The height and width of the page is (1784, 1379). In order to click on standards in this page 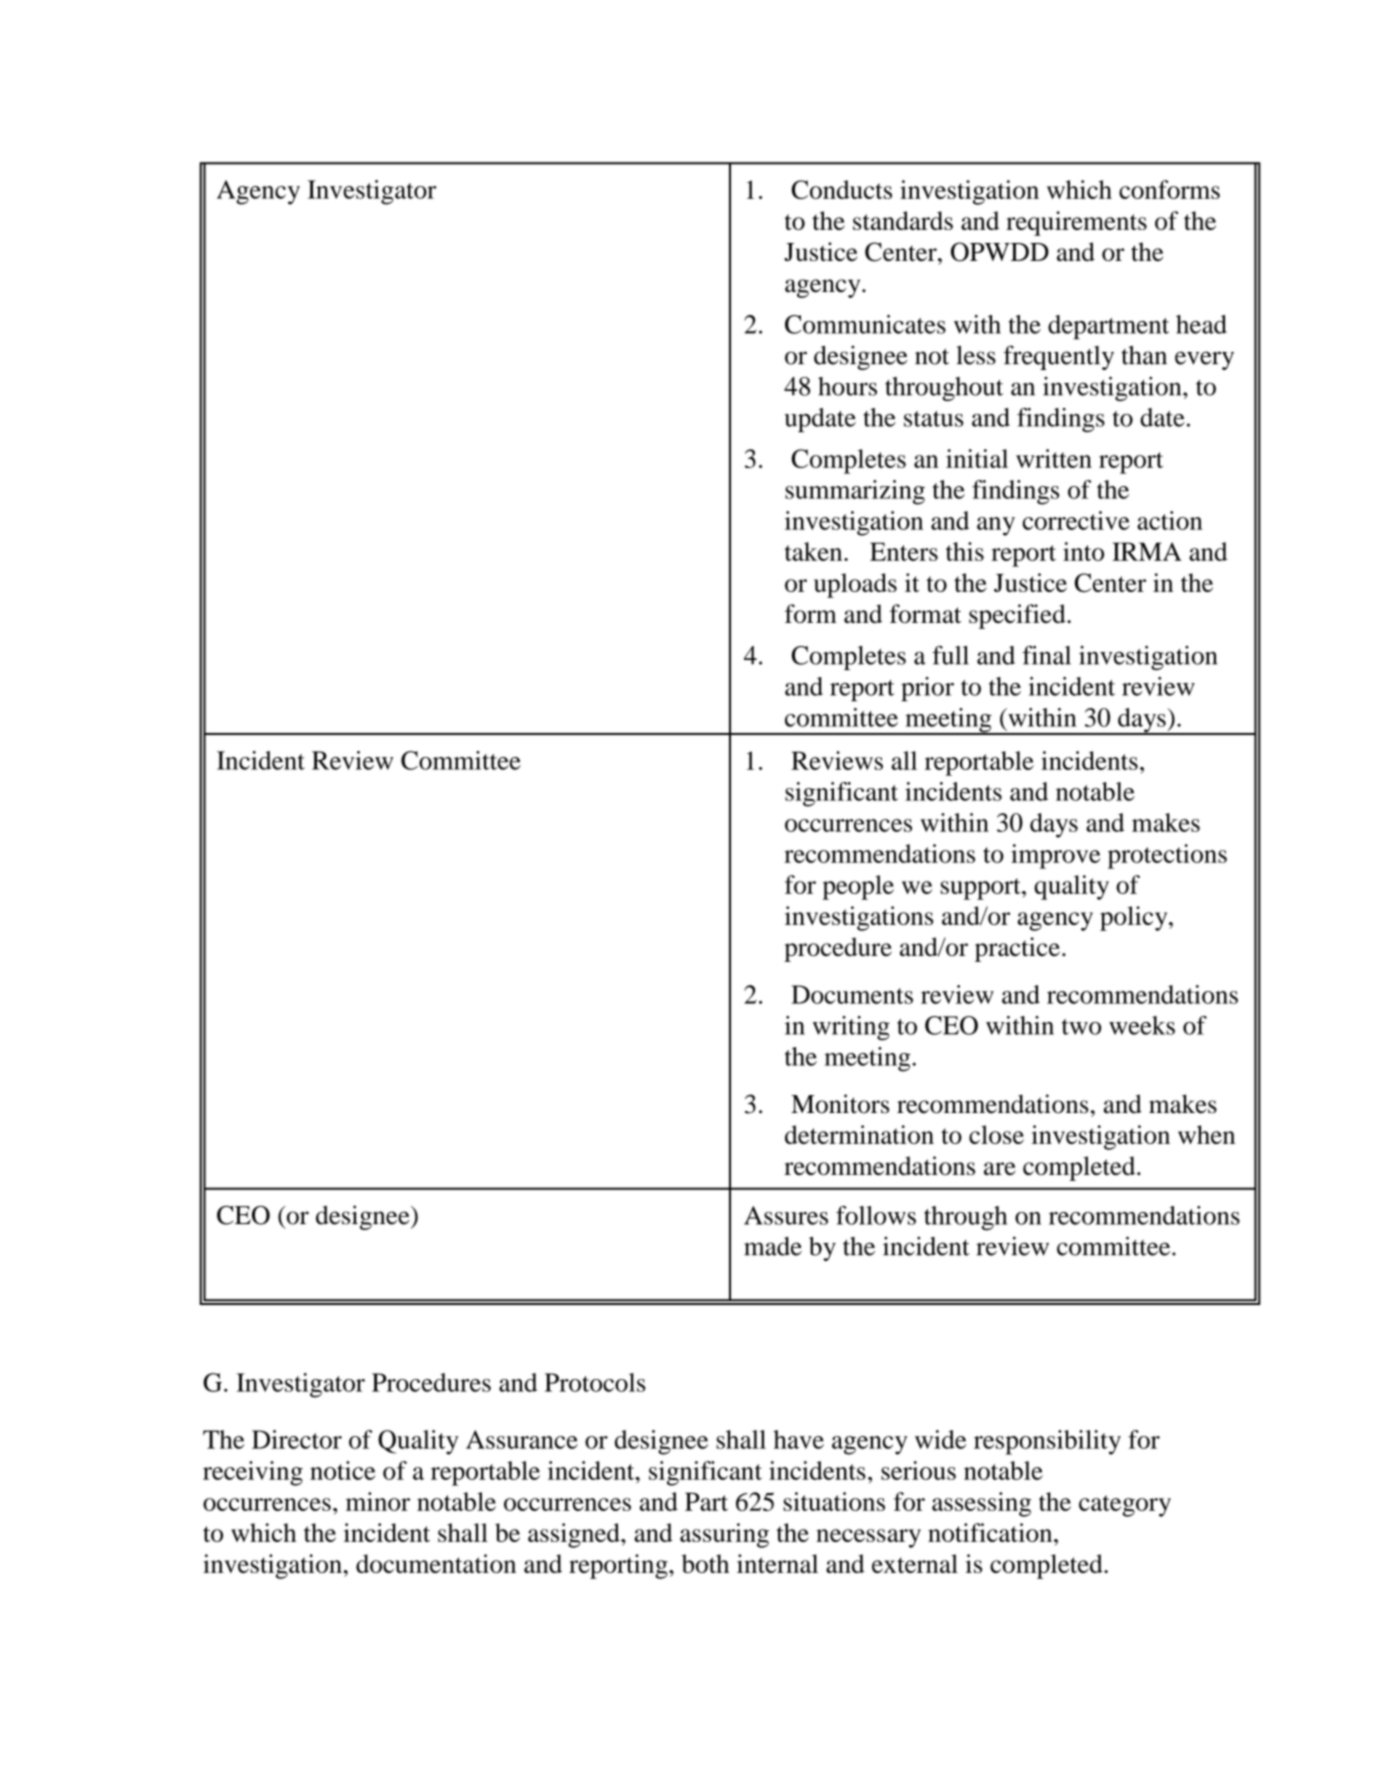, I will do `click(903, 220)`.
